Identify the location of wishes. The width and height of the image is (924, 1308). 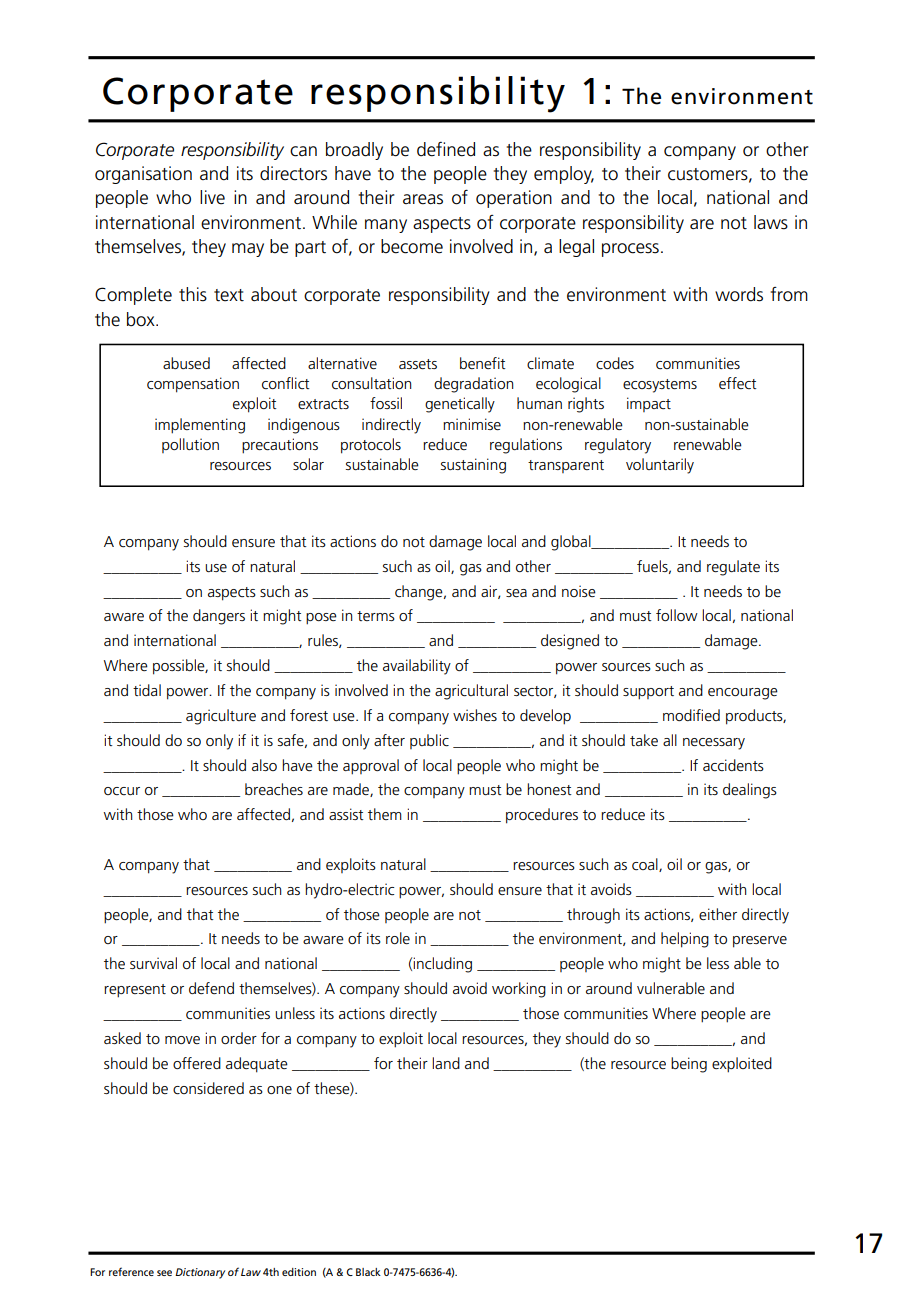
(475, 715).
